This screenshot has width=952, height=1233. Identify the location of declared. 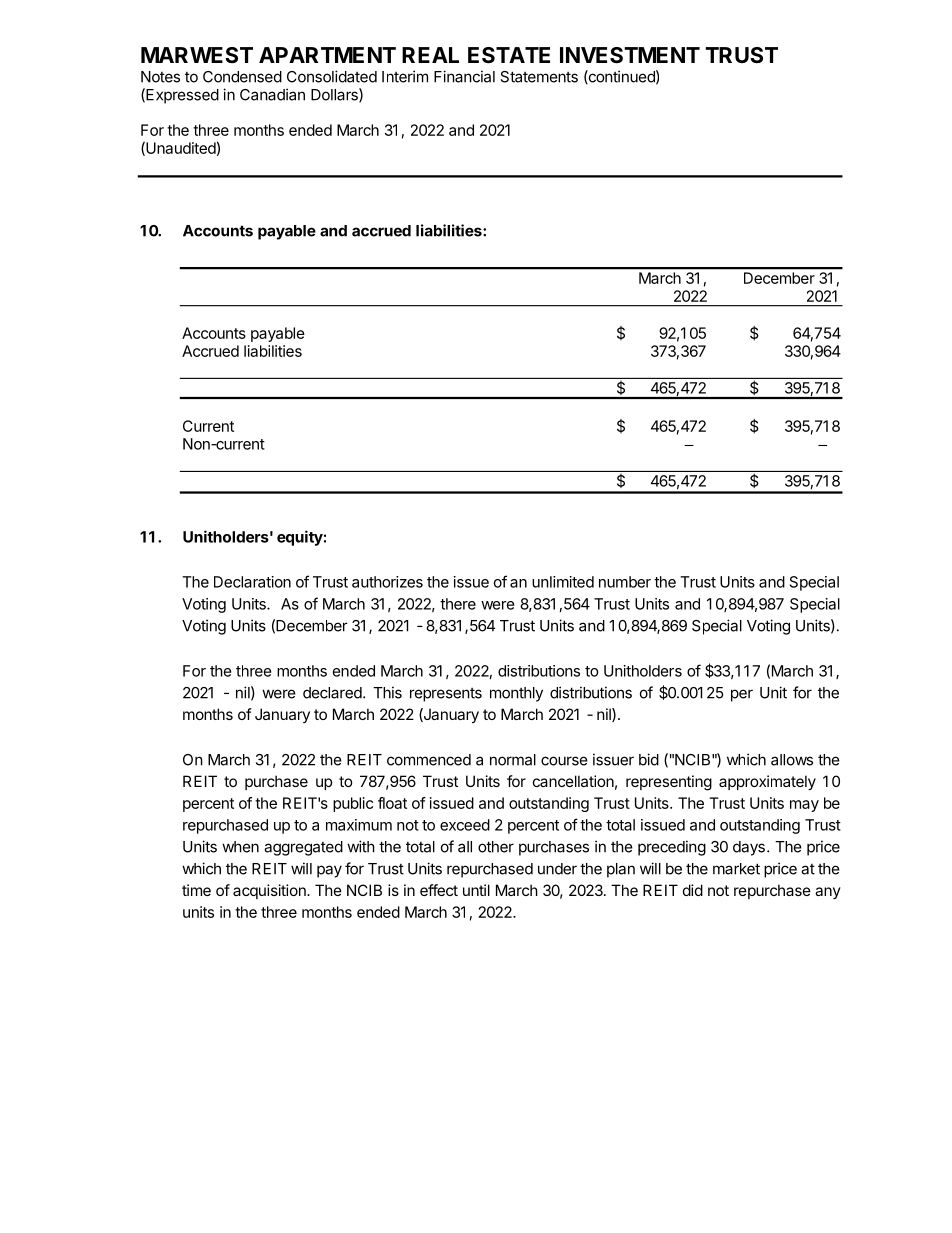
(333, 693).
